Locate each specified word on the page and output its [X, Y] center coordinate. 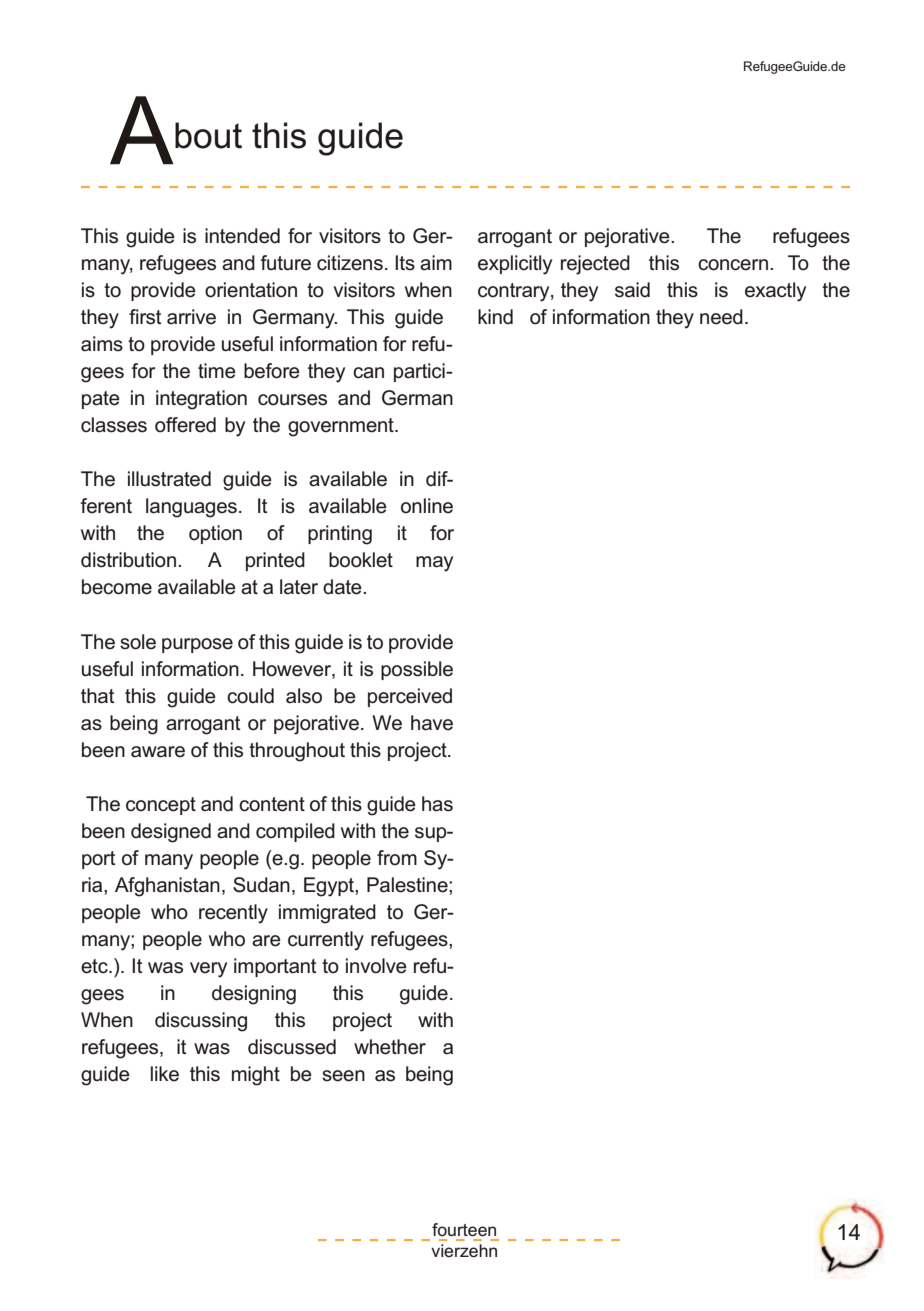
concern [733, 265]
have [432, 723]
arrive [191, 317]
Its [405, 263]
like [165, 1074]
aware [158, 752]
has [437, 804]
